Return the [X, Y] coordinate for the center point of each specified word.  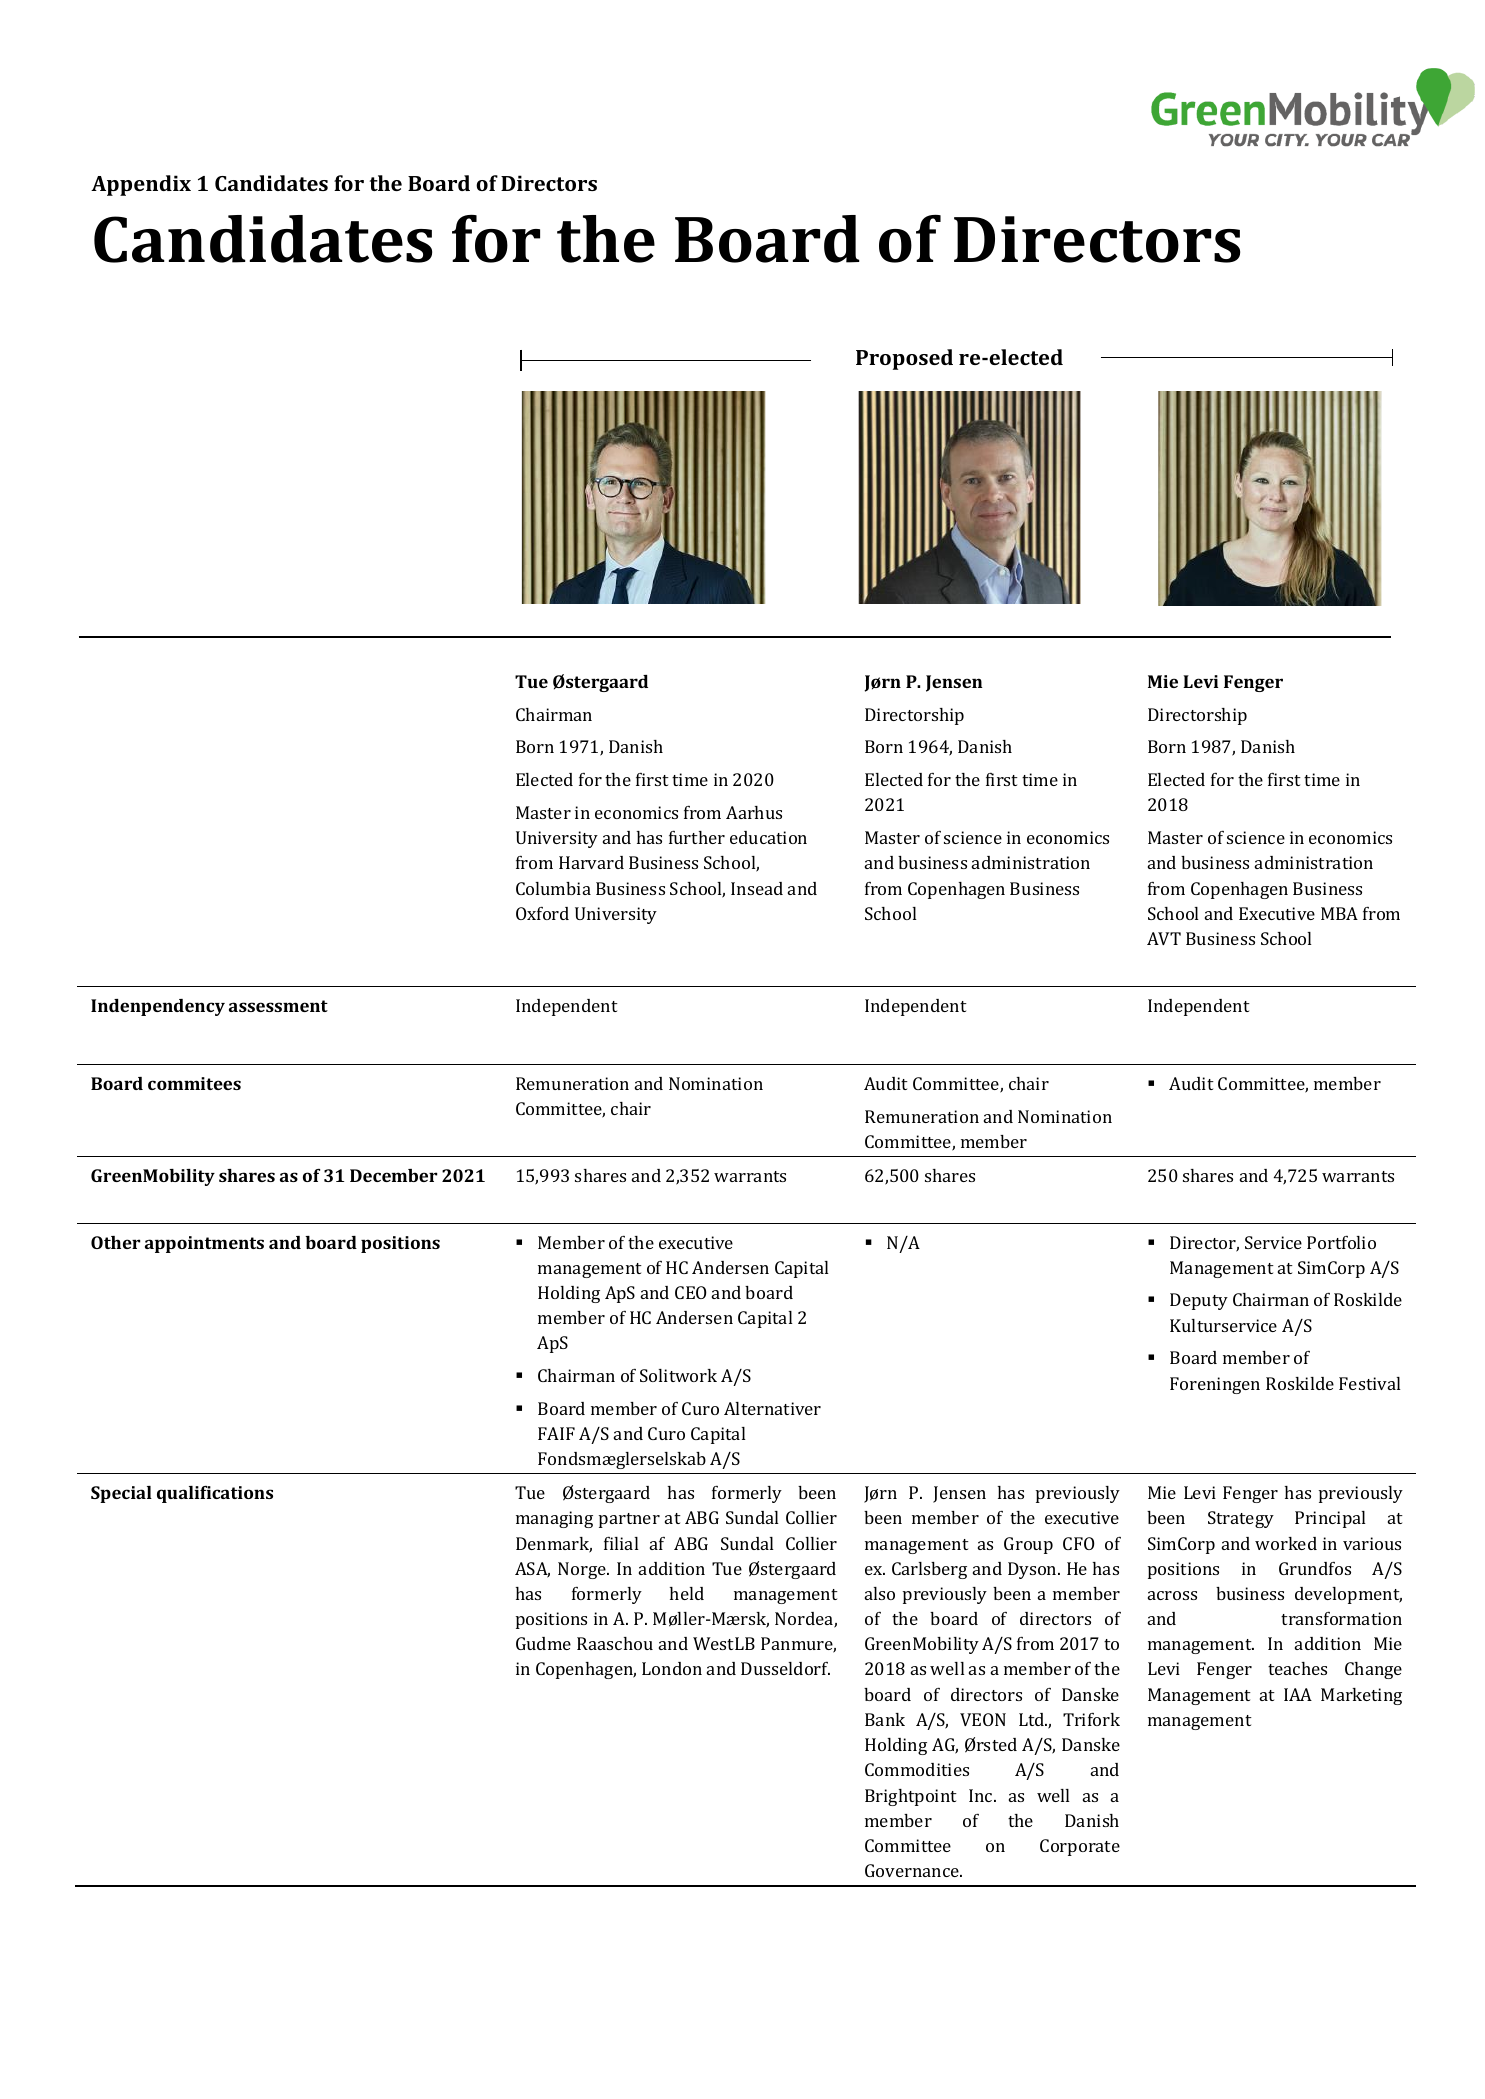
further [697, 837]
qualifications [215, 1494]
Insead [757, 888]
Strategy [1241, 1519]
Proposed [904, 359]
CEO [691, 1292]
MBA [1339, 913]
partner [629, 1520]
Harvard [591, 862]
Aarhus [754, 812]
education [768, 837]
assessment [278, 1006]
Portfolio [1341, 1242]
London [672, 1668]
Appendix [141, 185]
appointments [204, 1244]
